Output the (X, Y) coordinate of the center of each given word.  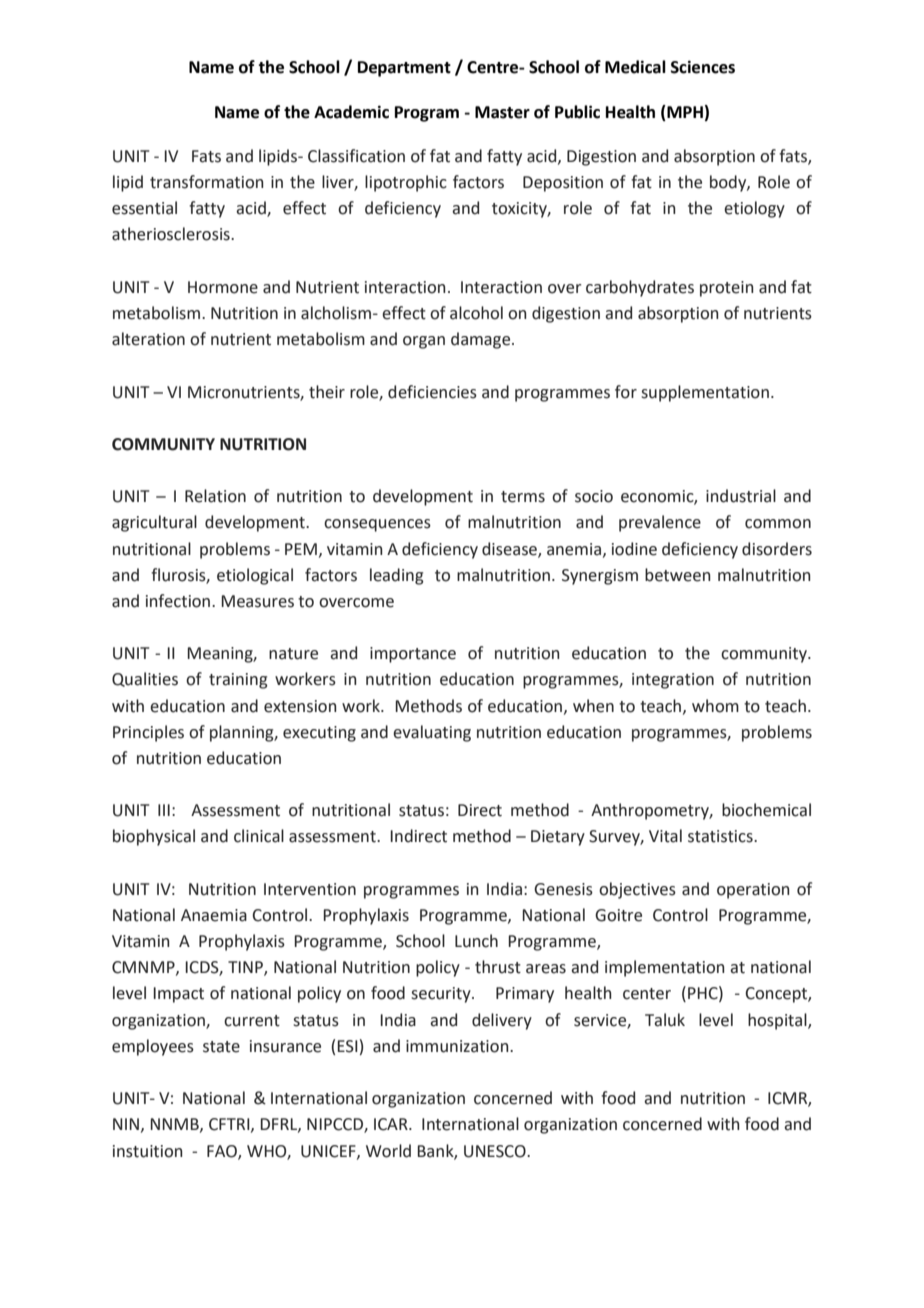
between (678, 575)
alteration (148, 339)
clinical (259, 836)
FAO (223, 1152)
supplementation (705, 393)
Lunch (476, 941)
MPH (684, 113)
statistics (721, 836)
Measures (257, 601)
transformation (207, 182)
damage (482, 340)
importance (413, 655)
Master (502, 112)
